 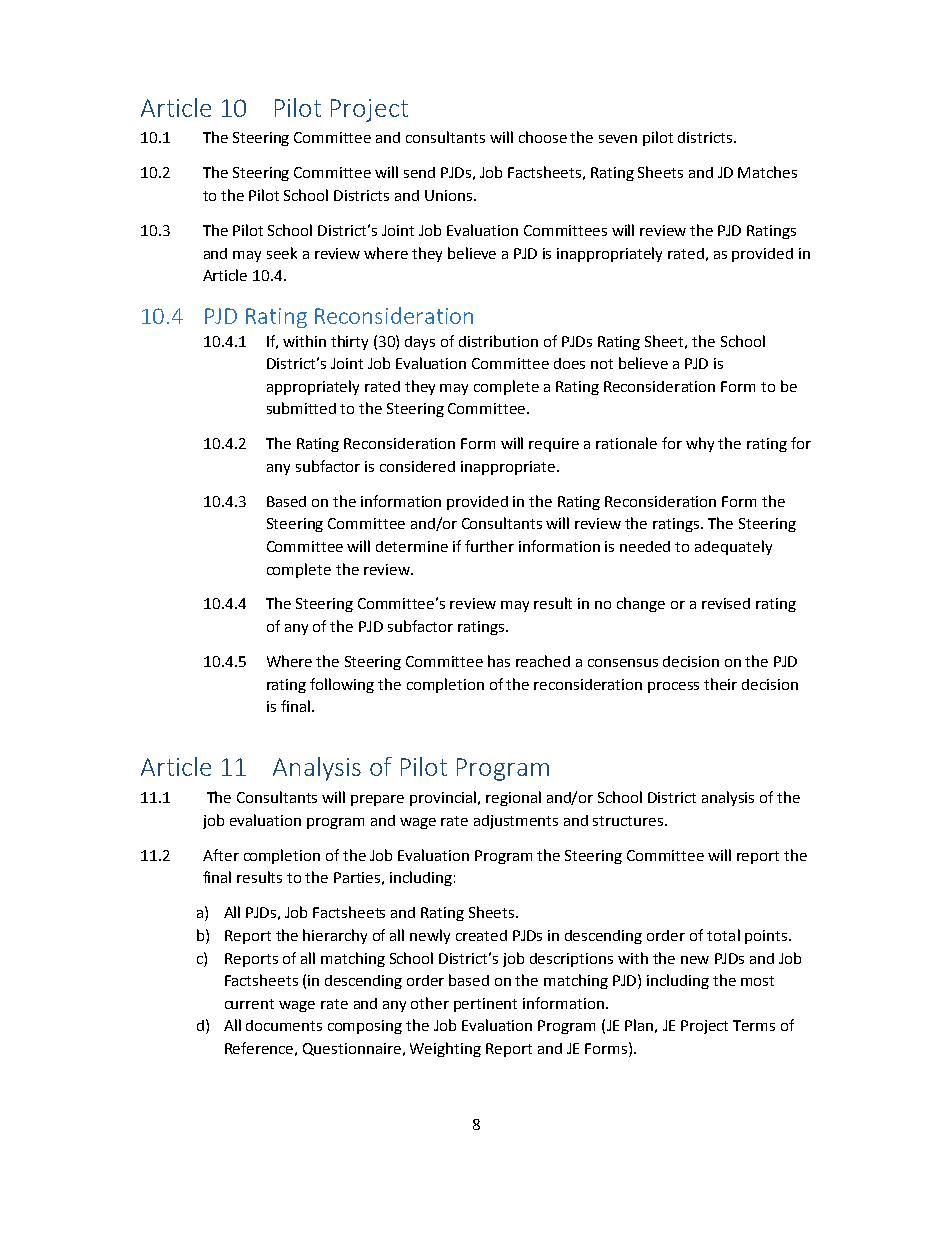 I want to click on Unions, so click(x=450, y=195).
